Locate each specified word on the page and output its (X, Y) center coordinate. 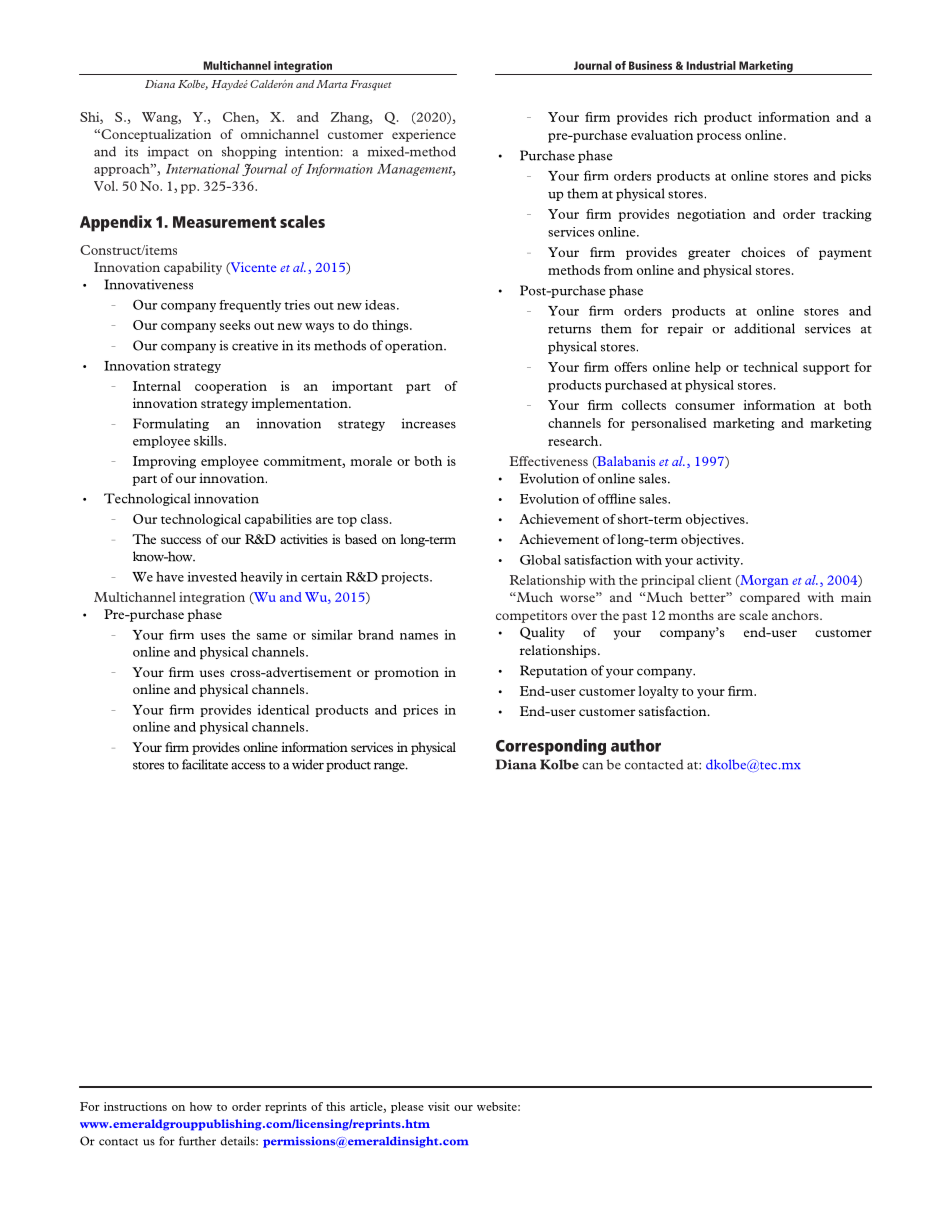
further (197, 1141)
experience (424, 135)
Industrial (711, 65)
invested (212, 577)
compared (770, 598)
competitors (531, 616)
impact (168, 152)
